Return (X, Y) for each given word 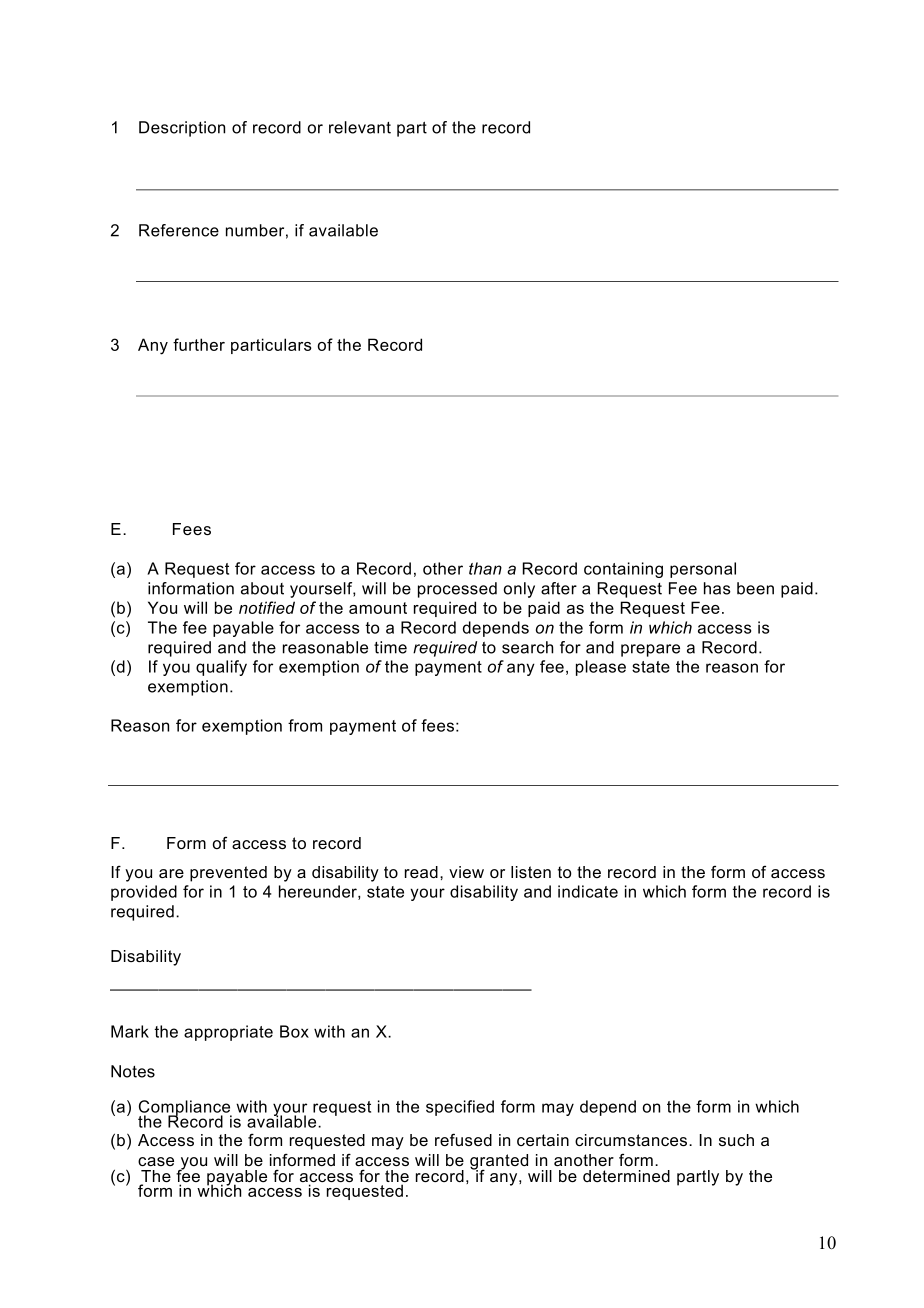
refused (463, 1139)
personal (703, 570)
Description (182, 129)
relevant (360, 127)
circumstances (632, 1140)
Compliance (185, 1109)
